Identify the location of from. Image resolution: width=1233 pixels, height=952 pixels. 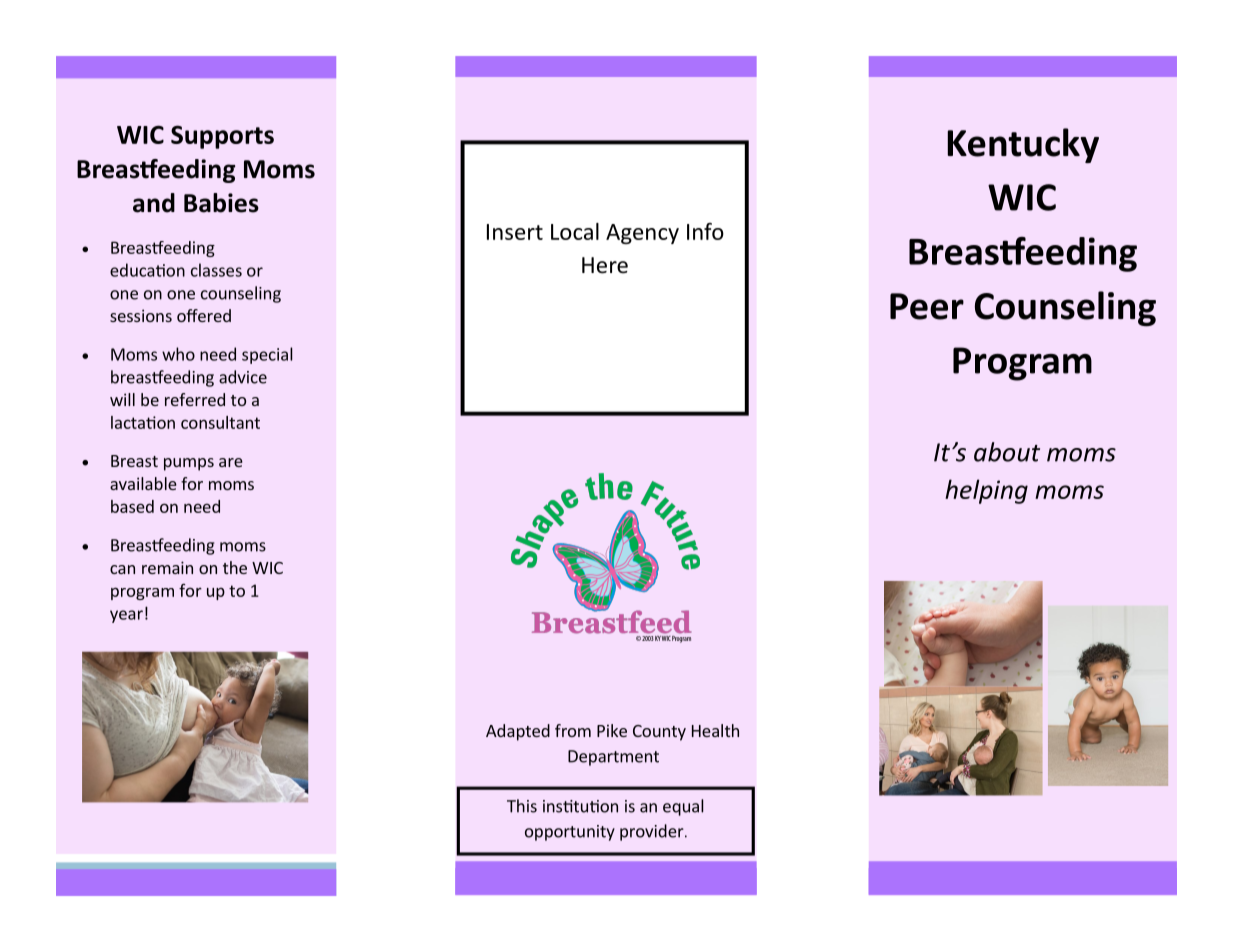
(573, 730).
